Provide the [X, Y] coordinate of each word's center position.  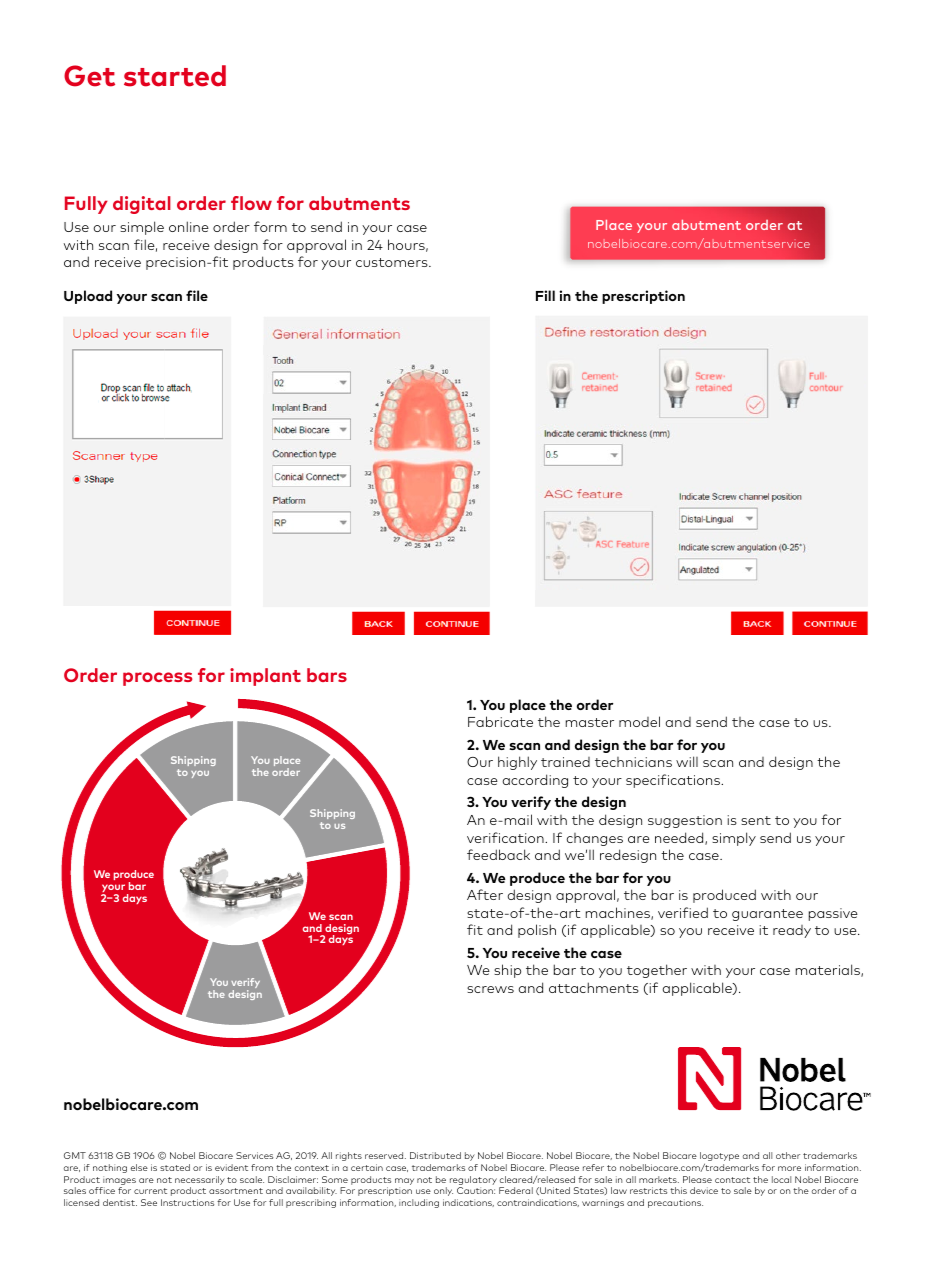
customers [393, 262]
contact [732, 1180]
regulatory [473, 1180]
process [157, 679]
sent [756, 820]
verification [506, 837]
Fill [545, 295]
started [175, 76]
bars [327, 675]
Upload [88, 297]
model [639, 721]
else [139, 1167]
